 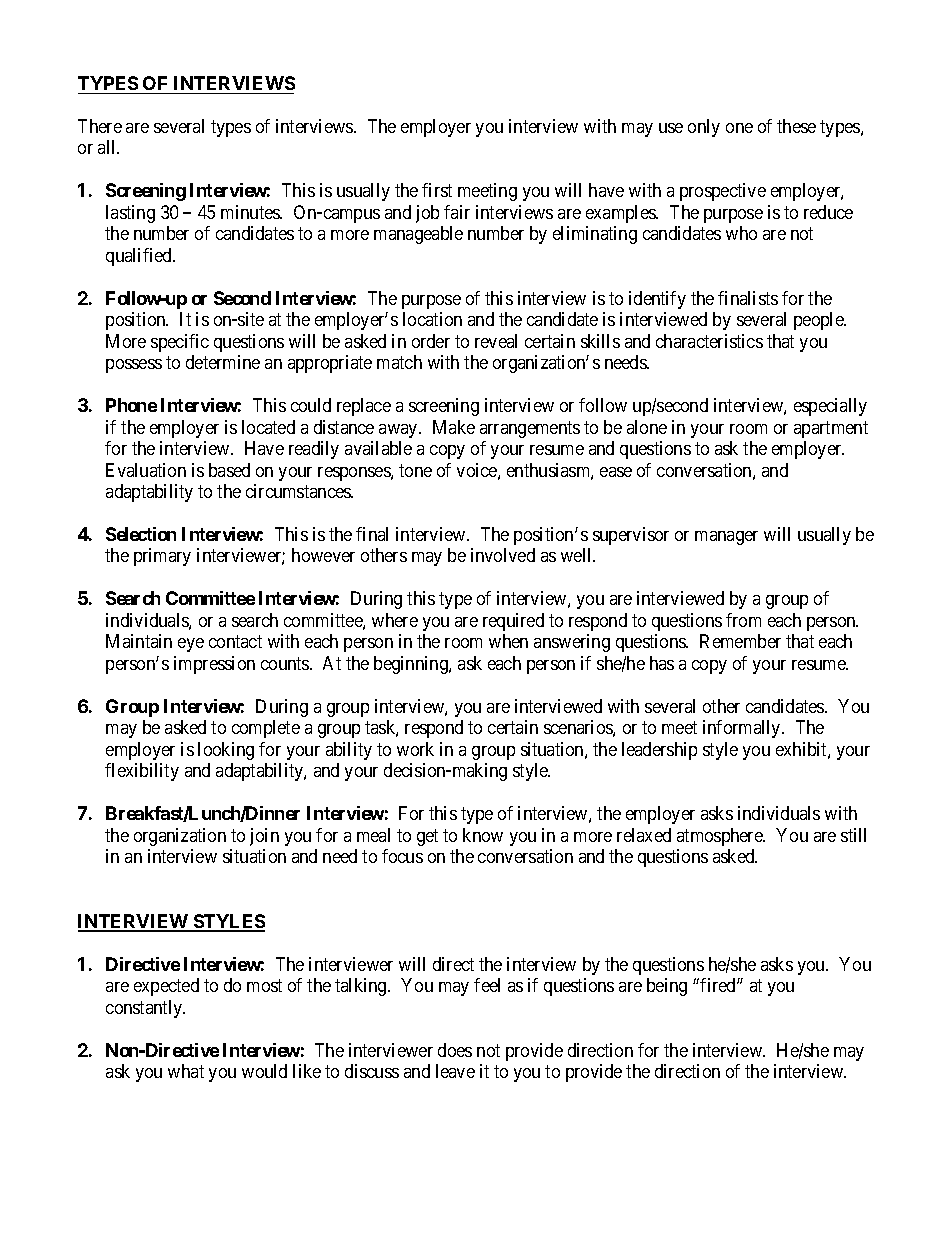 What do you see at coordinates (229, 470) in the screenshot?
I see `based` at bounding box center [229, 470].
